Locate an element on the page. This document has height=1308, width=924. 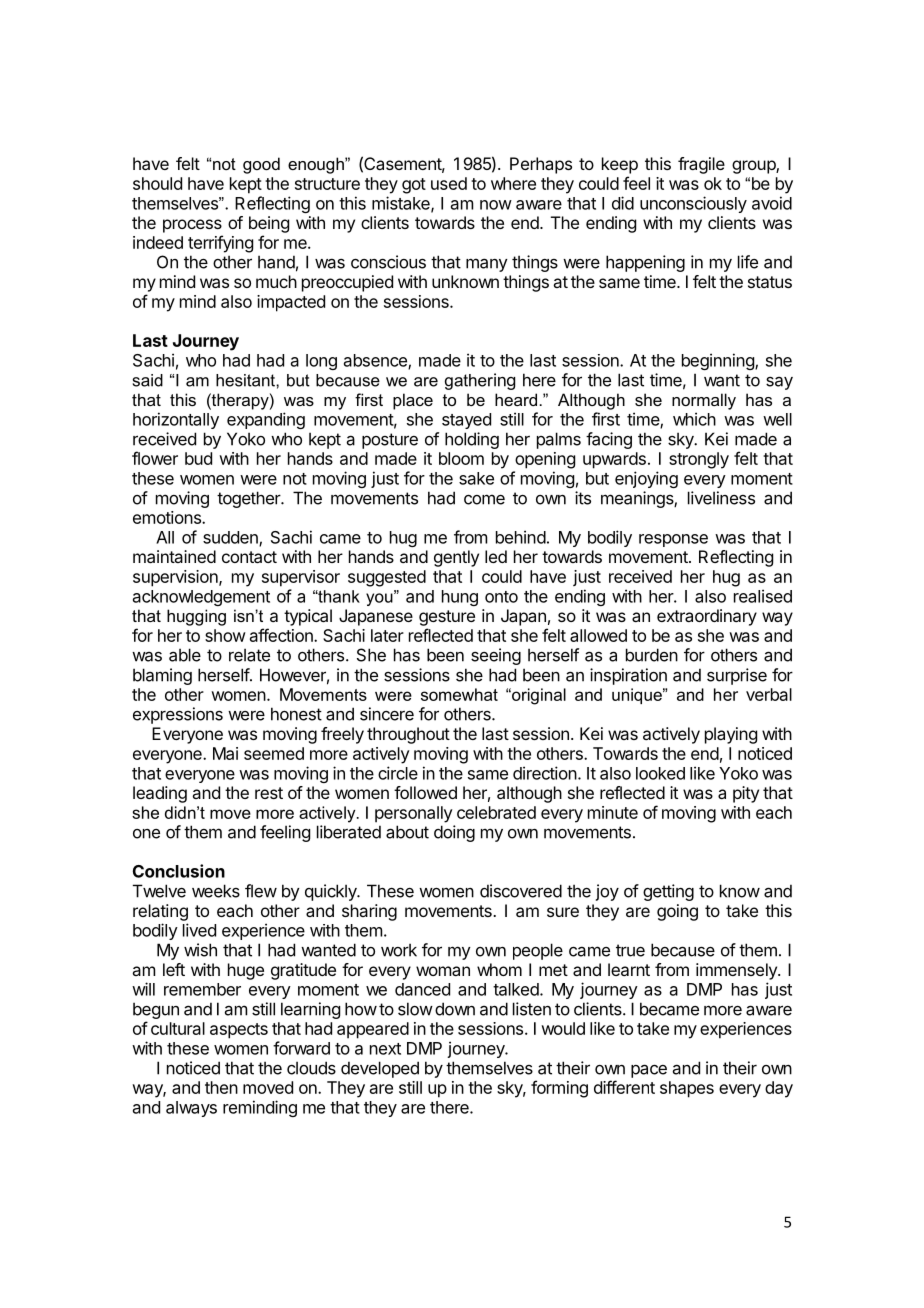
pity is located at coordinates (746, 794).
